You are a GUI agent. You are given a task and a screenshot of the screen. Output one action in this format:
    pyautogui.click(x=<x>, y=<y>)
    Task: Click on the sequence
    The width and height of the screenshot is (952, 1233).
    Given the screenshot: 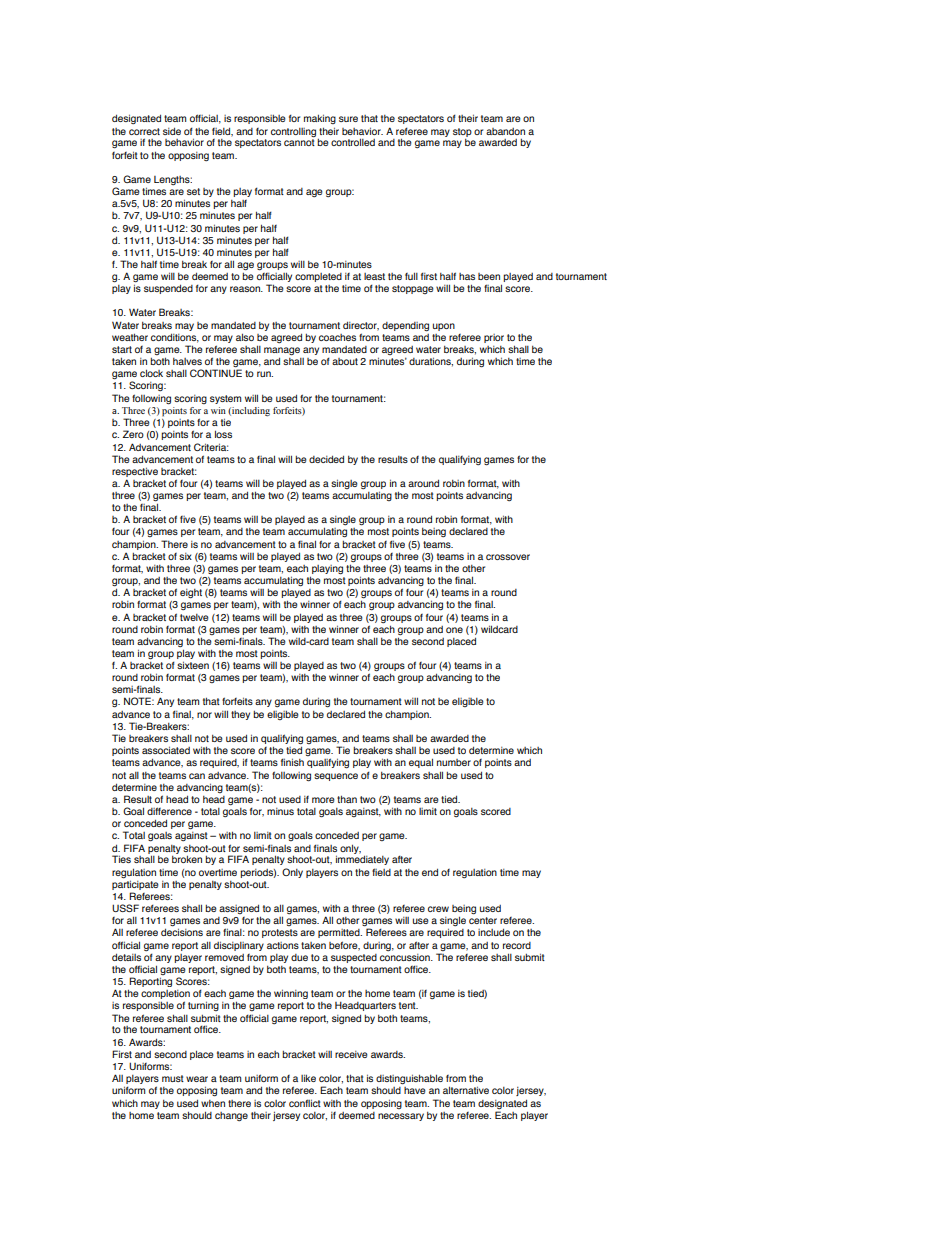 What is the action you would take?
    pyautogui.click(x=336, y=777)
